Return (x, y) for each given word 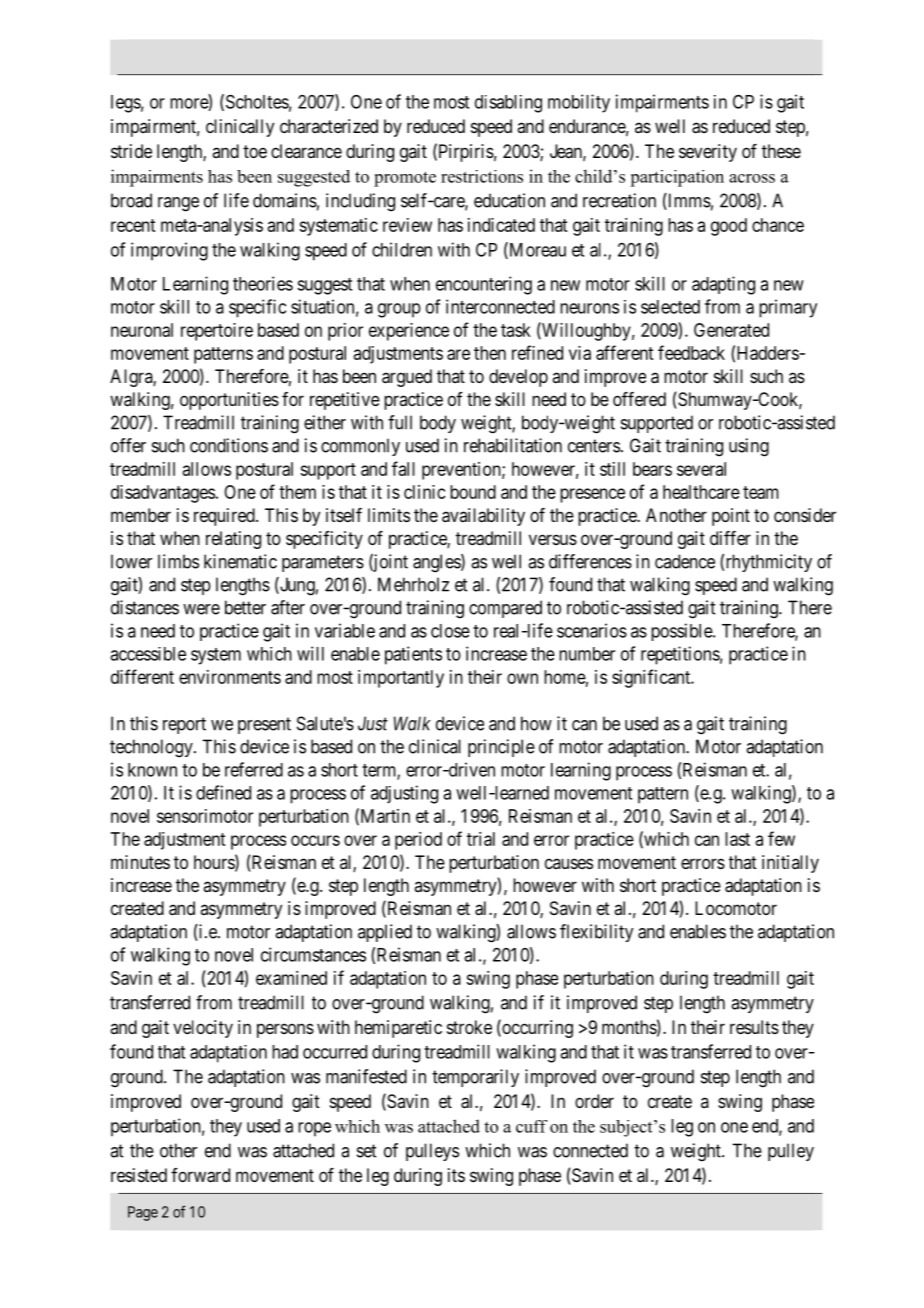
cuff (531, 1126)
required (225, 517)
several (701, 469)
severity (708, 153)
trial (481, 839)
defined (223, 792)
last (737, 839)
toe (255, 151)
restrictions (482, 176)
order (594, 1101)
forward (200, 1175)
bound (473, 492)
